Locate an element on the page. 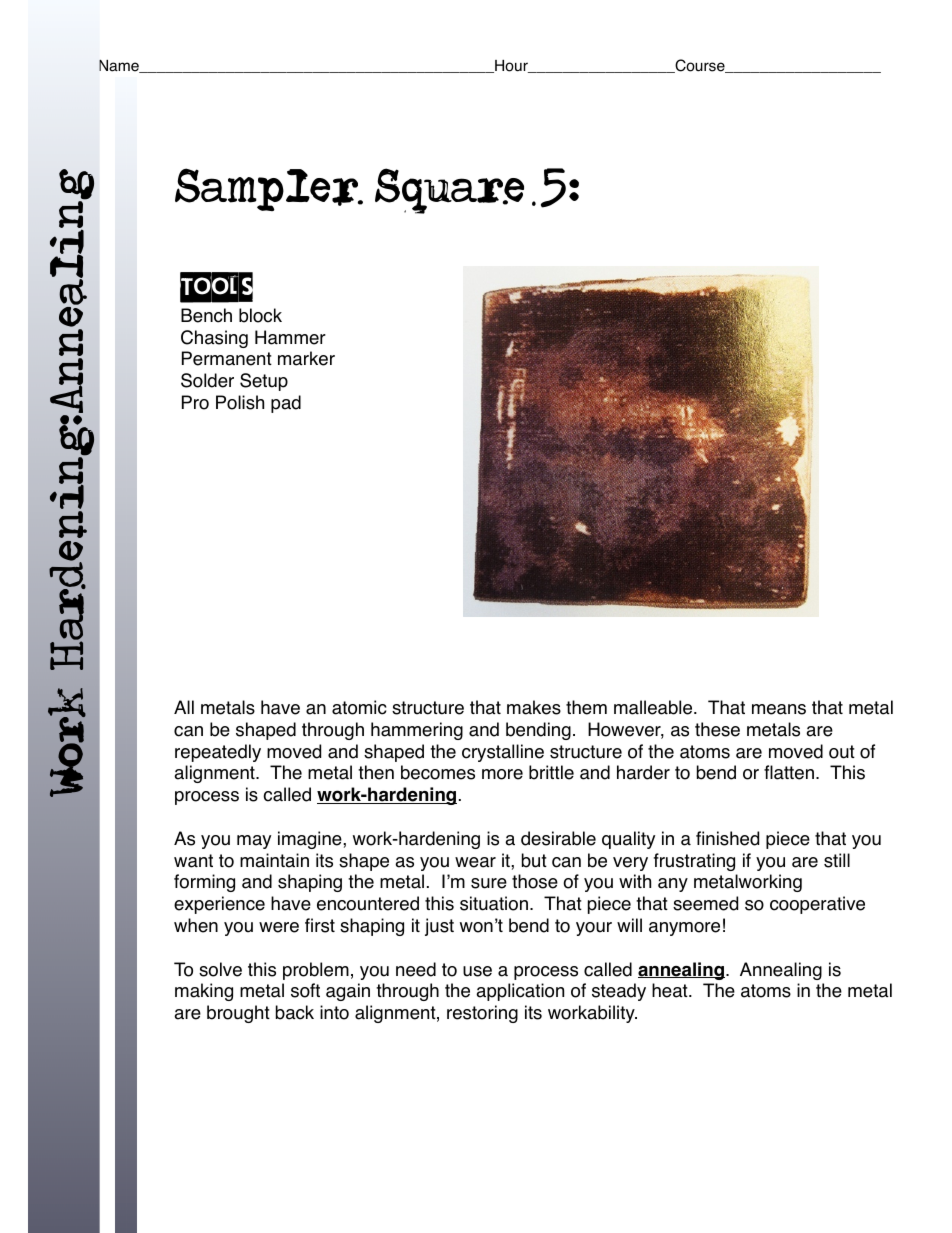 Image resolution: width=952 pixels, height=1233 pixels. heat is located at coordinates (671, 990).
